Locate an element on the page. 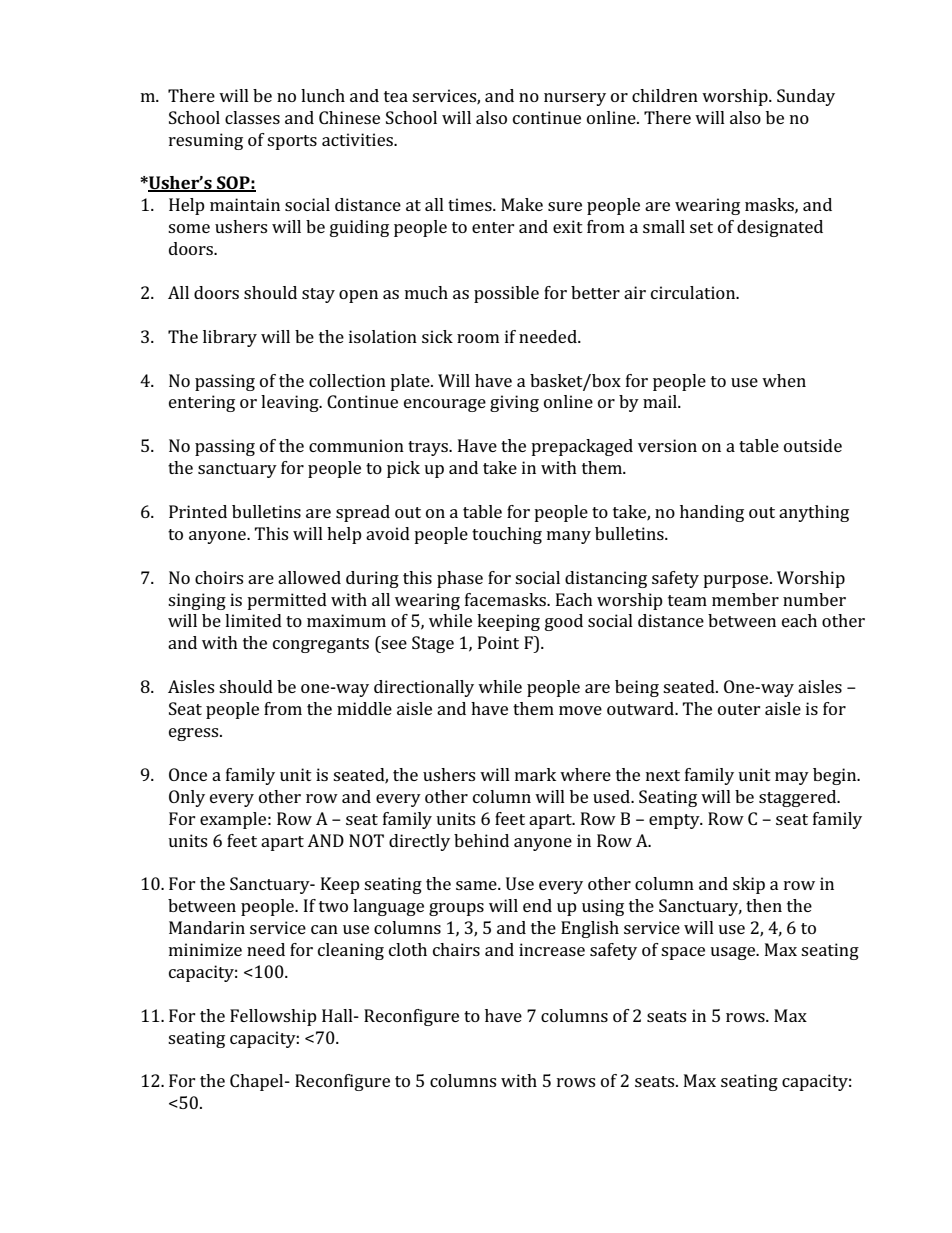 This image has height=1233, width=952. Sunday is located at coordinates (806, 97).
